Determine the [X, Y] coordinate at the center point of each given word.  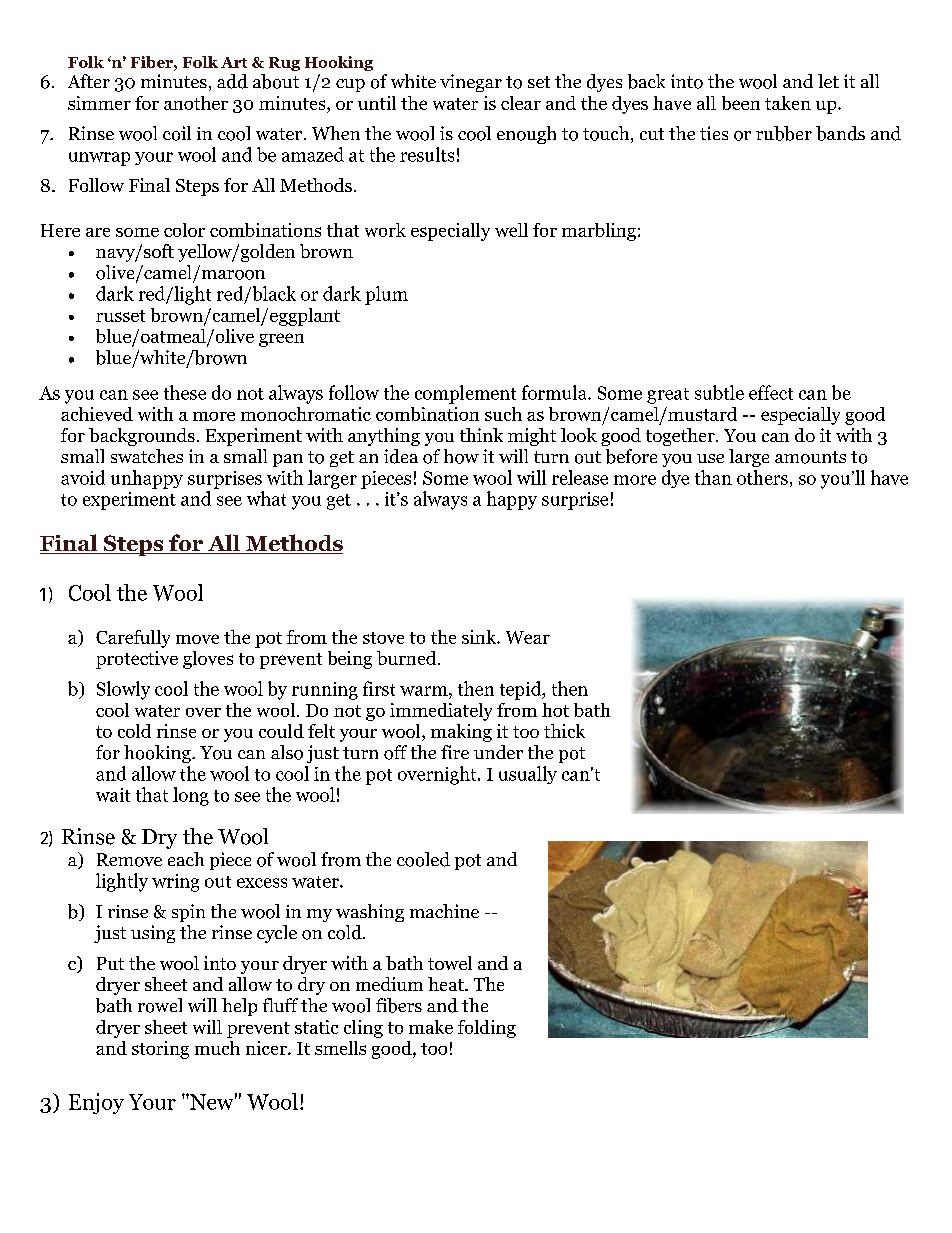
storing [160, 1050]
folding [487, 1029]
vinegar [471, 83]
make [431, 1027]
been [741, 103]
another [196, 103]
